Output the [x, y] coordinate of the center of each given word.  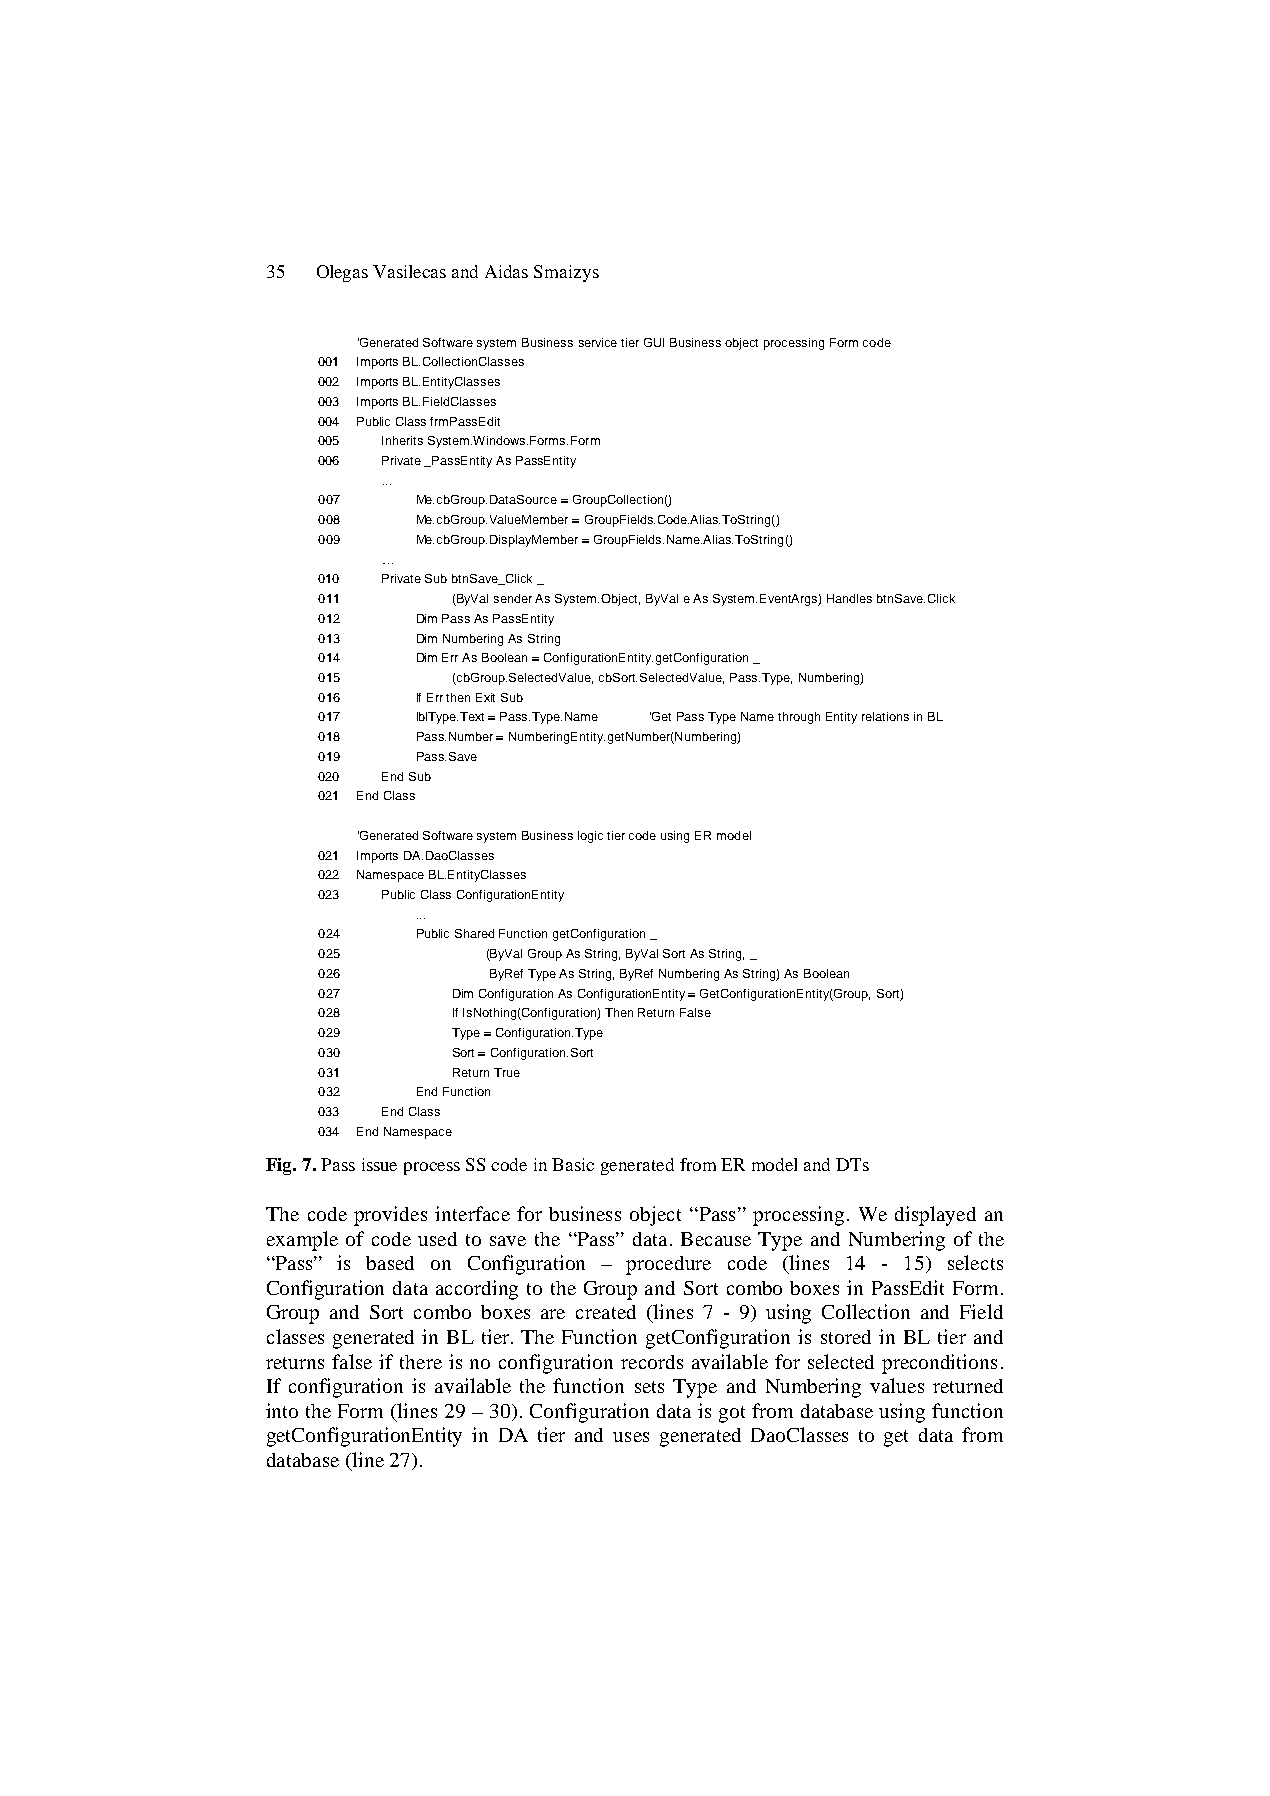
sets [649, 1387]
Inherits [402, 440]
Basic [573, 1164]
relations [885, 716]
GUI [654, 342]
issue [379, 1164]
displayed [935, 1216]
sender [513, 598]
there [421, 1362]
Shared [474, 933]
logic [590, 837]
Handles [849, 598]
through [799, 718]
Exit [485, 697]
